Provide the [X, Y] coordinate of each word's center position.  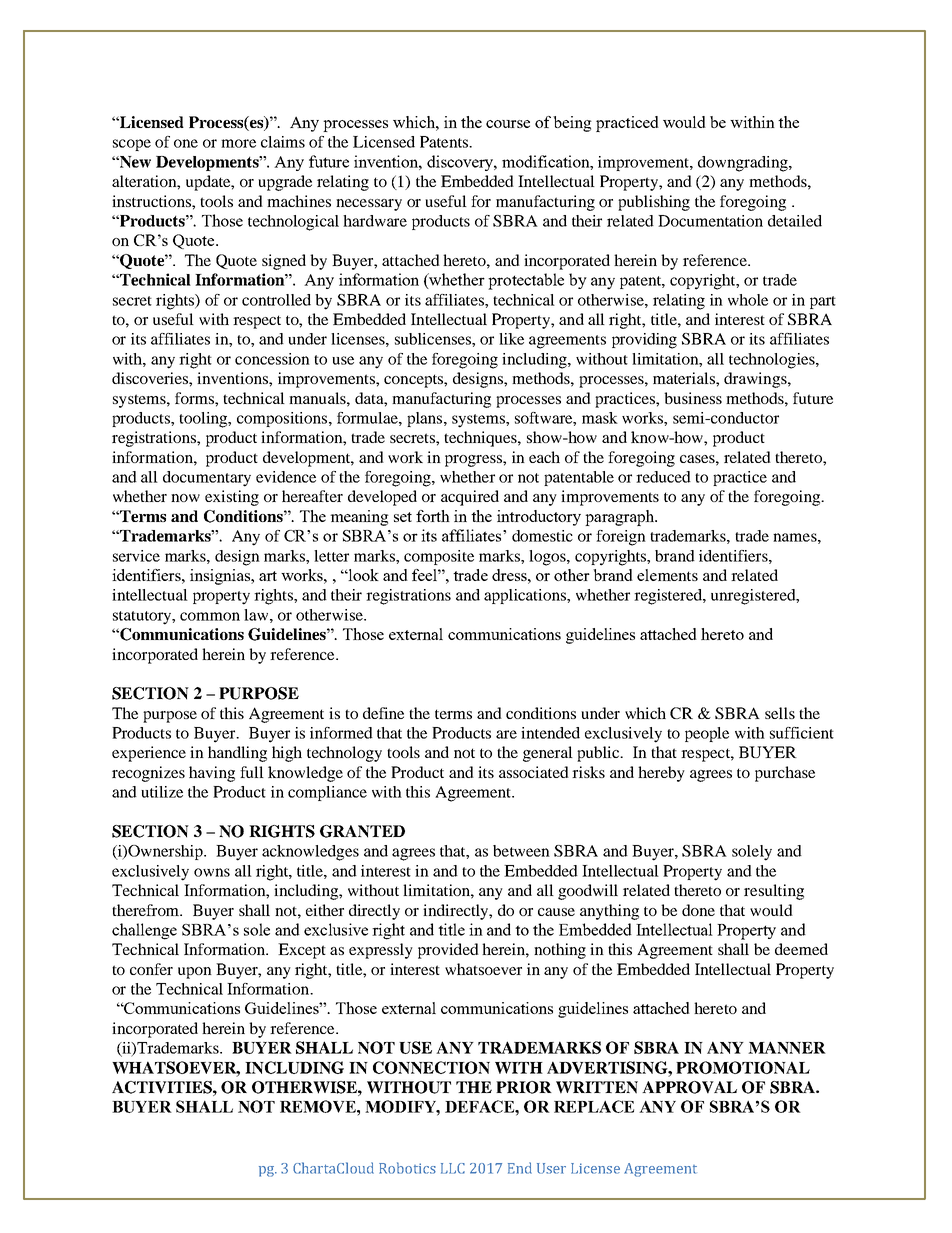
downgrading [744, 164]
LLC [453, 1168]
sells [780, 713]
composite [439, 557]
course [508, 124]
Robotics [407, 1168]
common [210, 616]
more [238, 143]
